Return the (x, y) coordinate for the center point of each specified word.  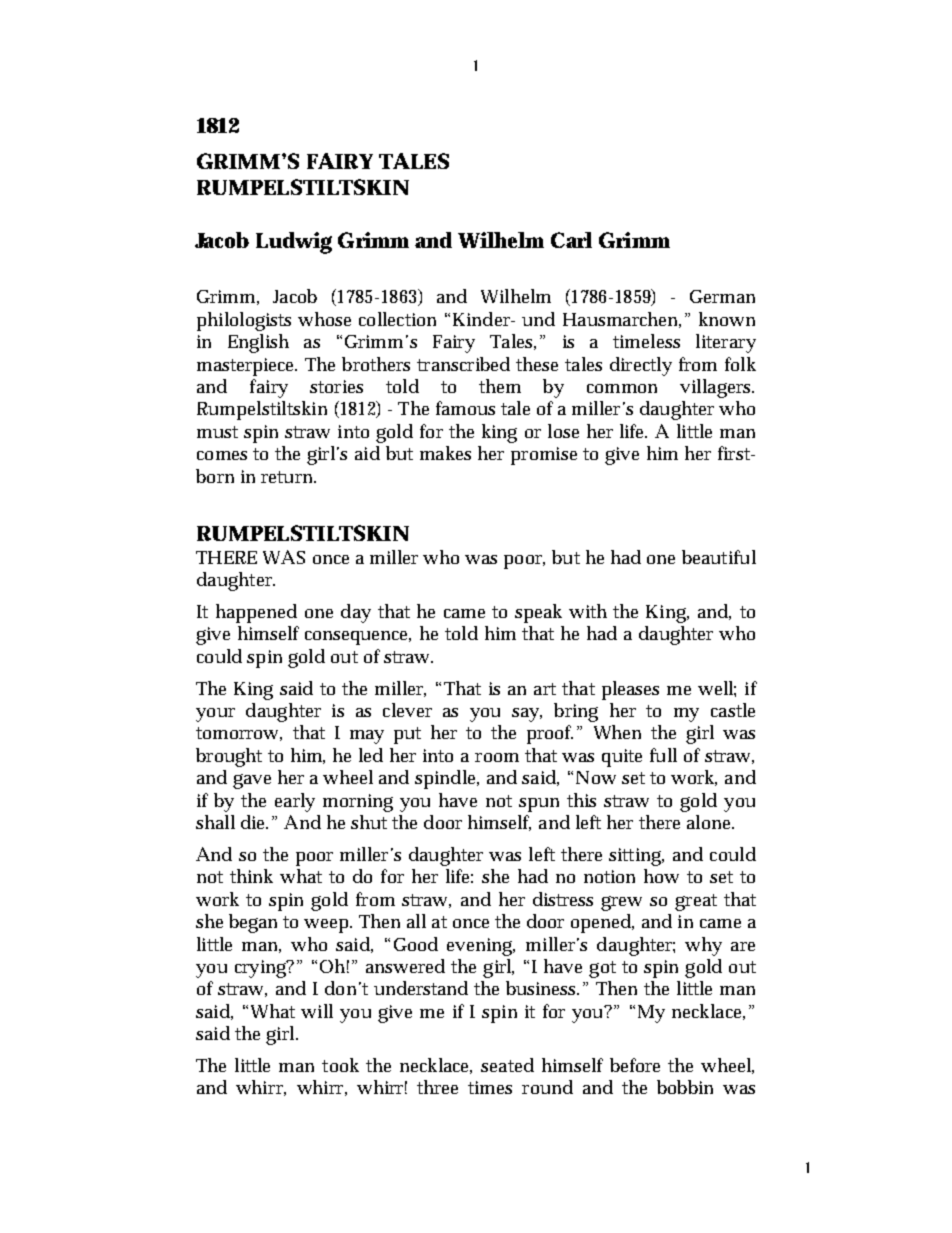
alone (710, 822)
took (340, 1065)
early (295, 802)
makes (445, 453)
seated (507, 1065)
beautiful (719, 557)
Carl (571, 240)
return (288, 477)
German (722, 296)
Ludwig (294, 243)
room (497, 757)
